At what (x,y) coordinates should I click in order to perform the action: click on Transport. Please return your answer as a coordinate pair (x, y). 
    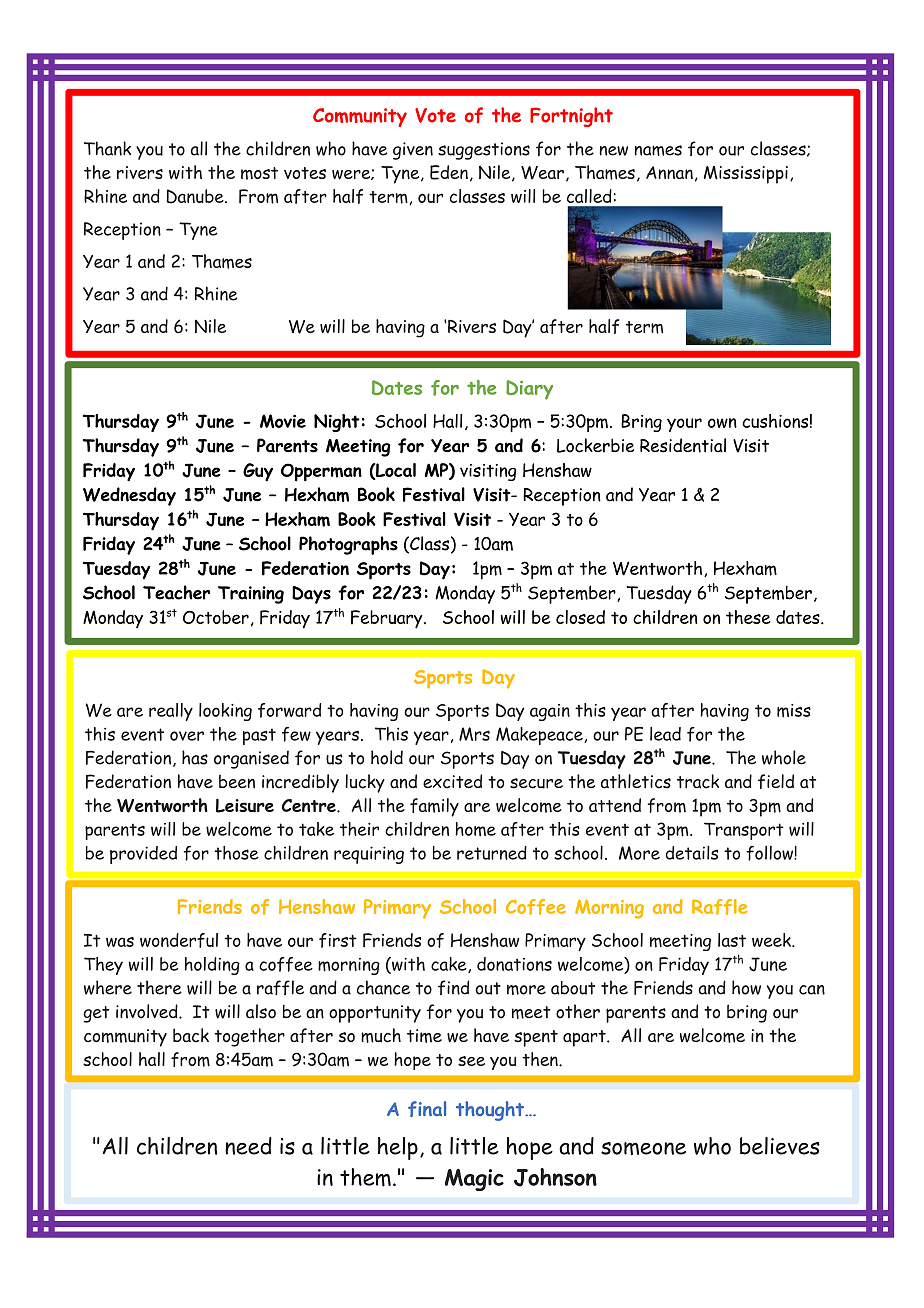
    Looking at the image, I should click on (744, 831).
